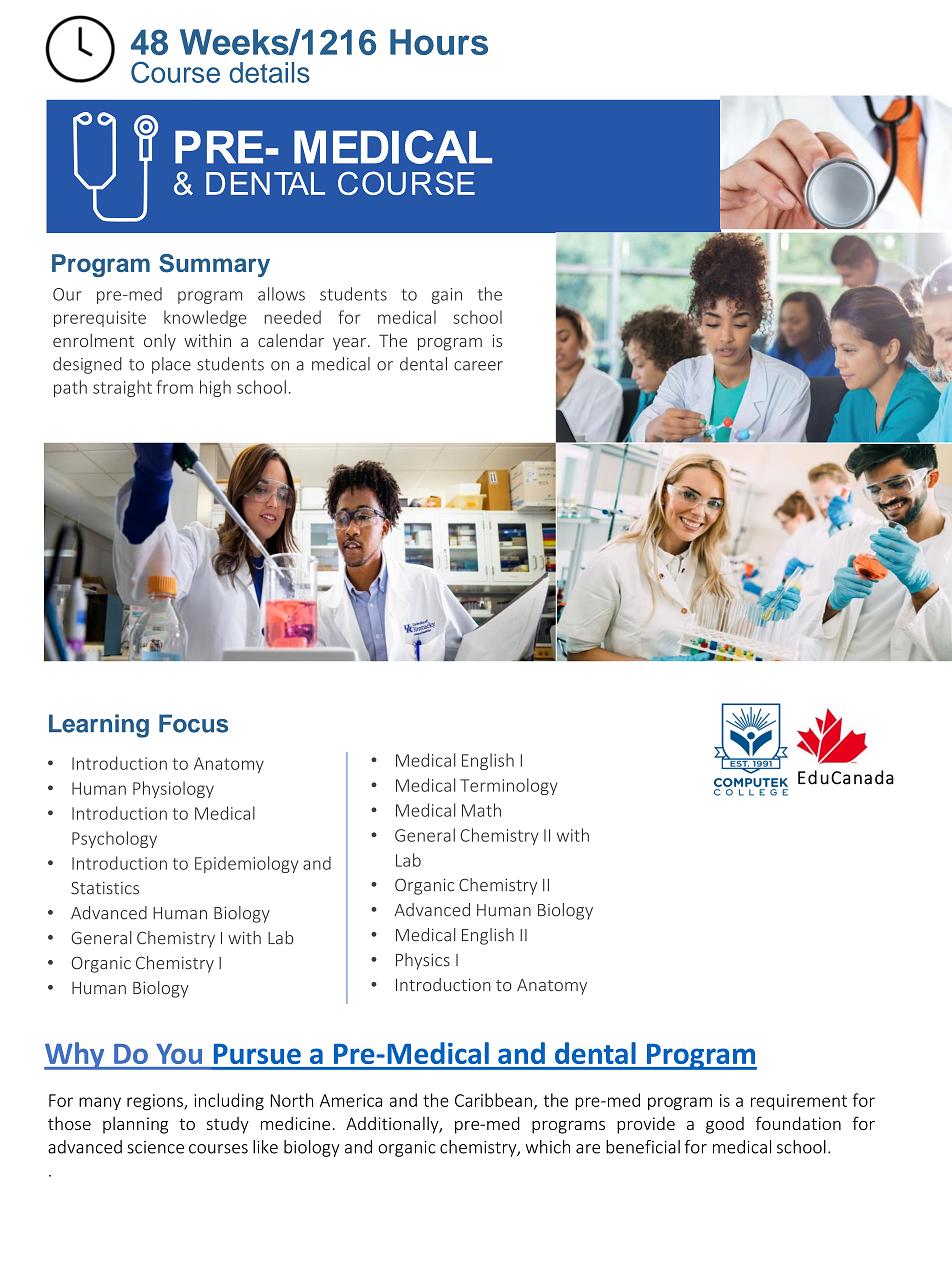 This screenshot has width=952, height=1270. I want to click on details, so click(269, 72).
